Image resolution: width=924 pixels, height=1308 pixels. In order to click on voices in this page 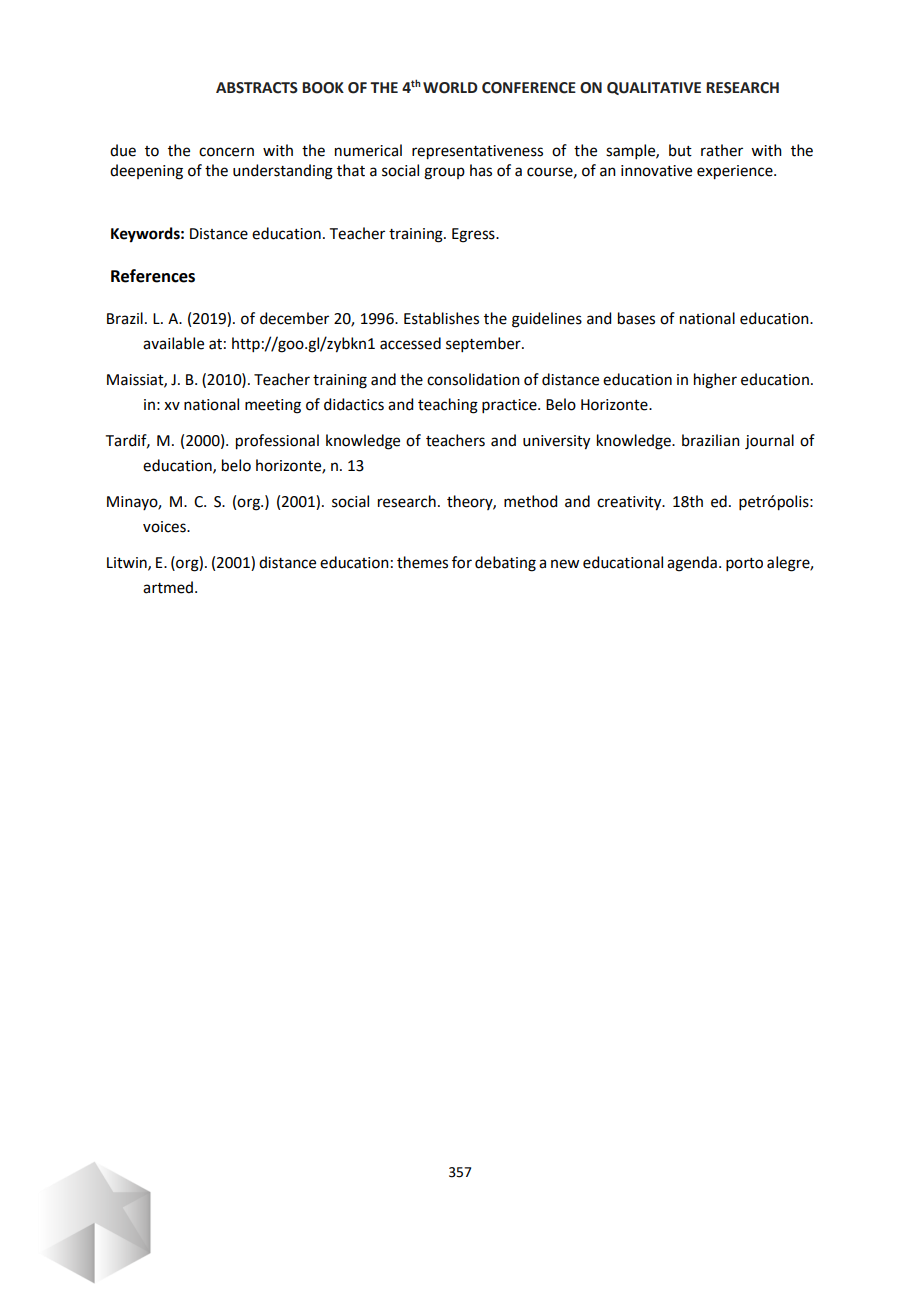, I will do `click(165, 527)`.
